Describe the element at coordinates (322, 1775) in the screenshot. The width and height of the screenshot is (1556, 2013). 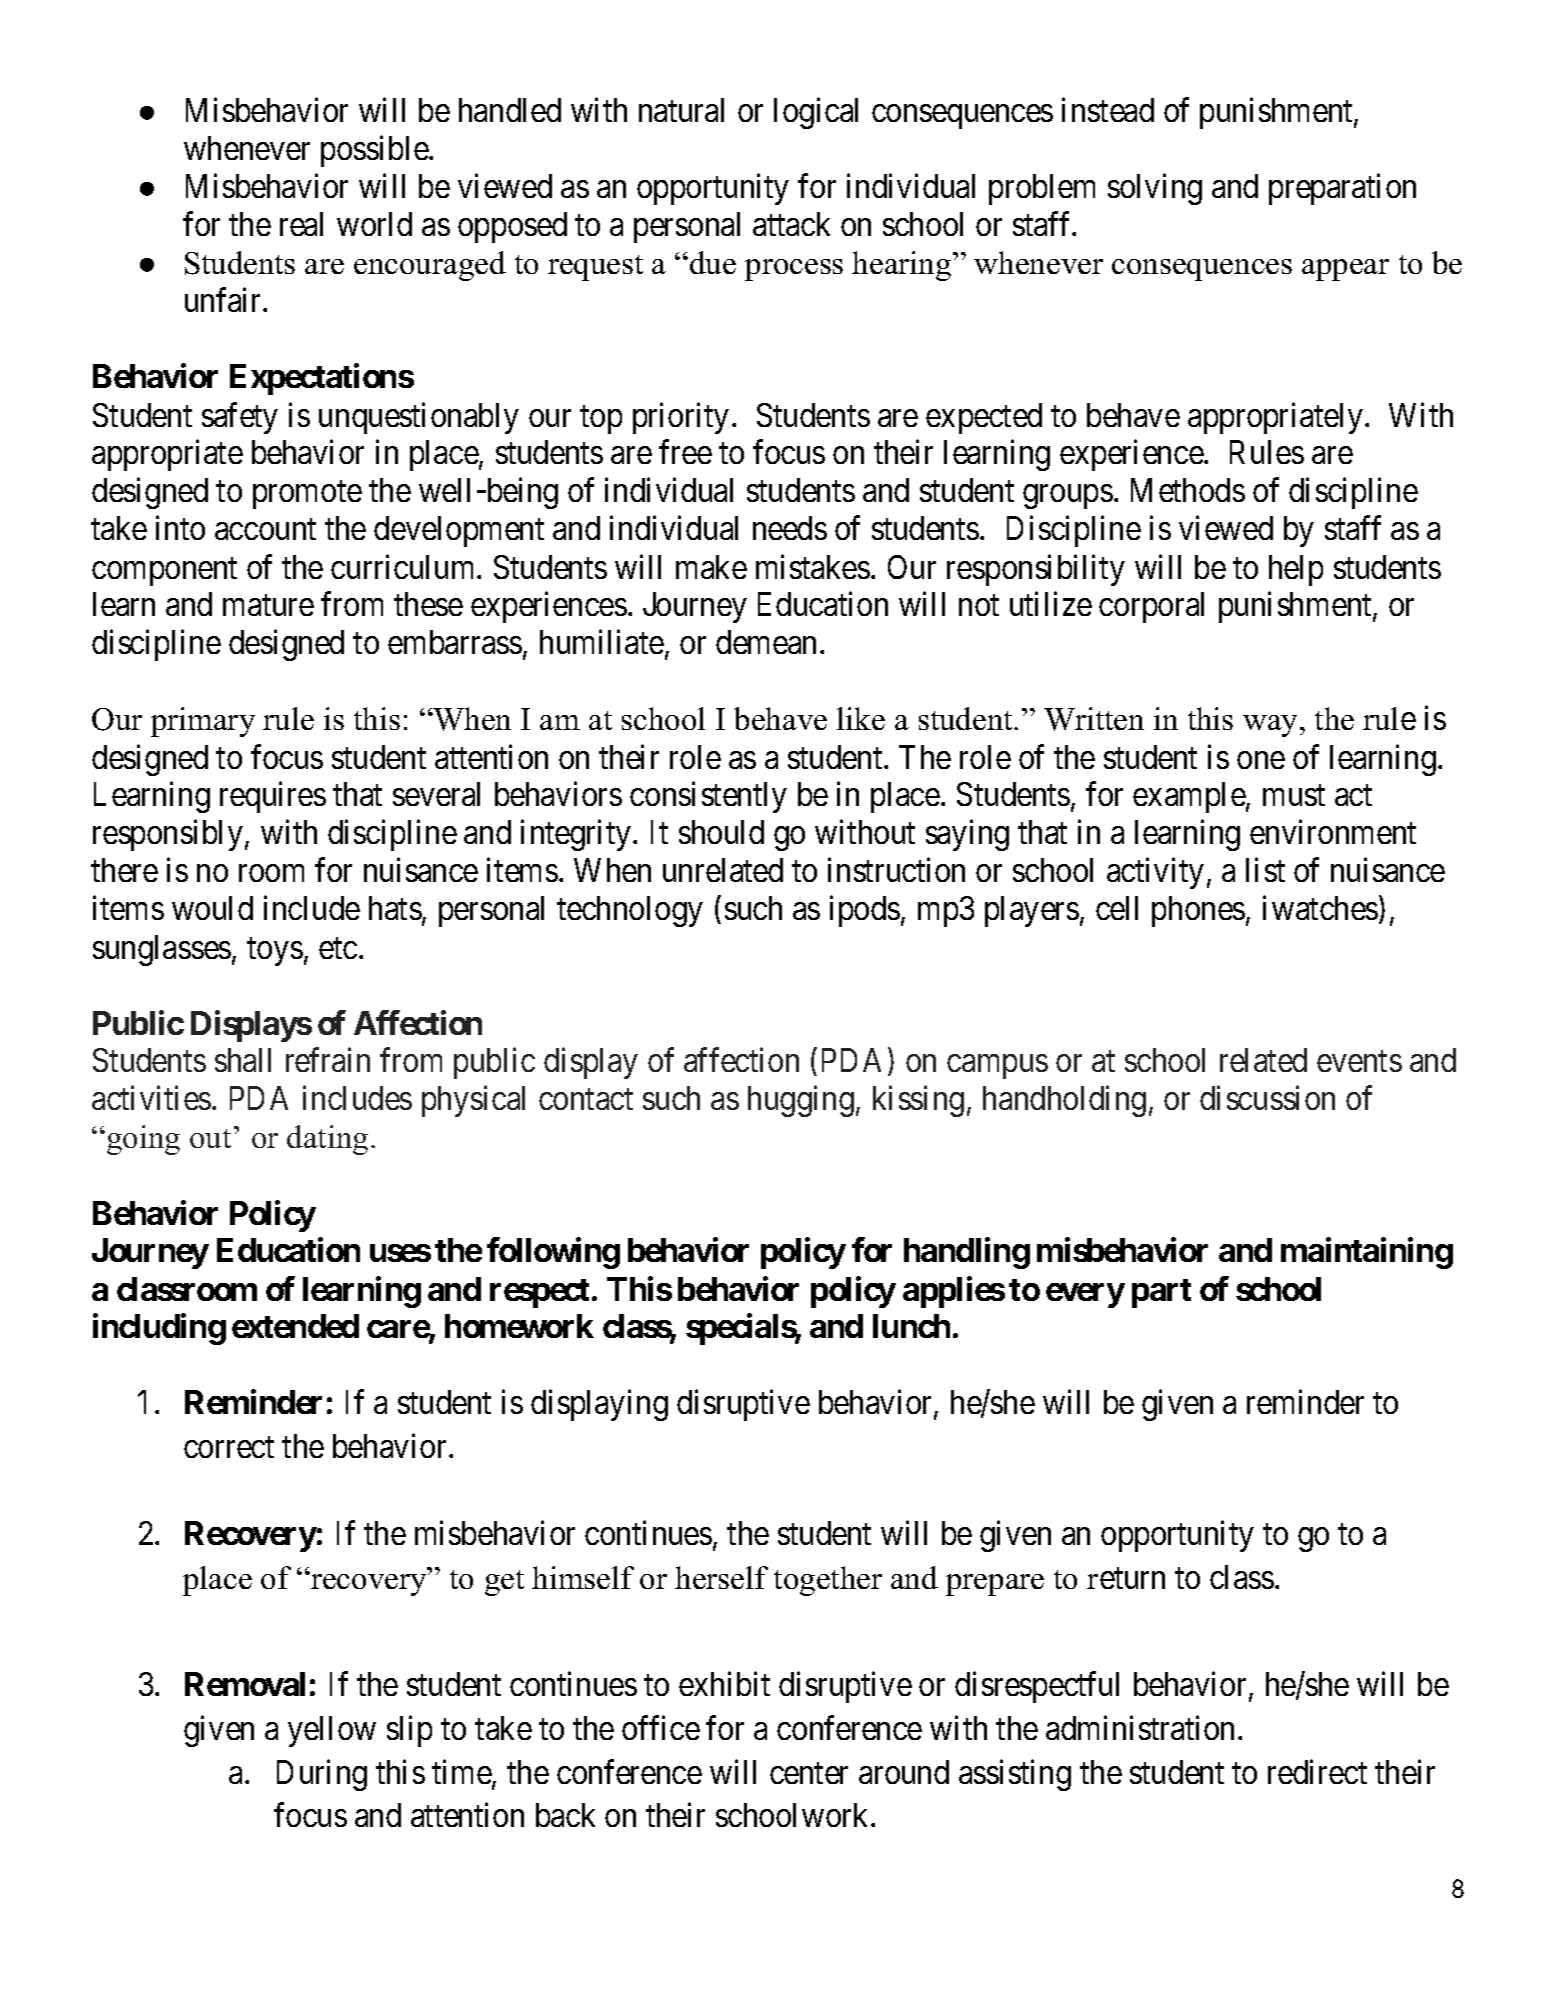
I see `During` at that location.
